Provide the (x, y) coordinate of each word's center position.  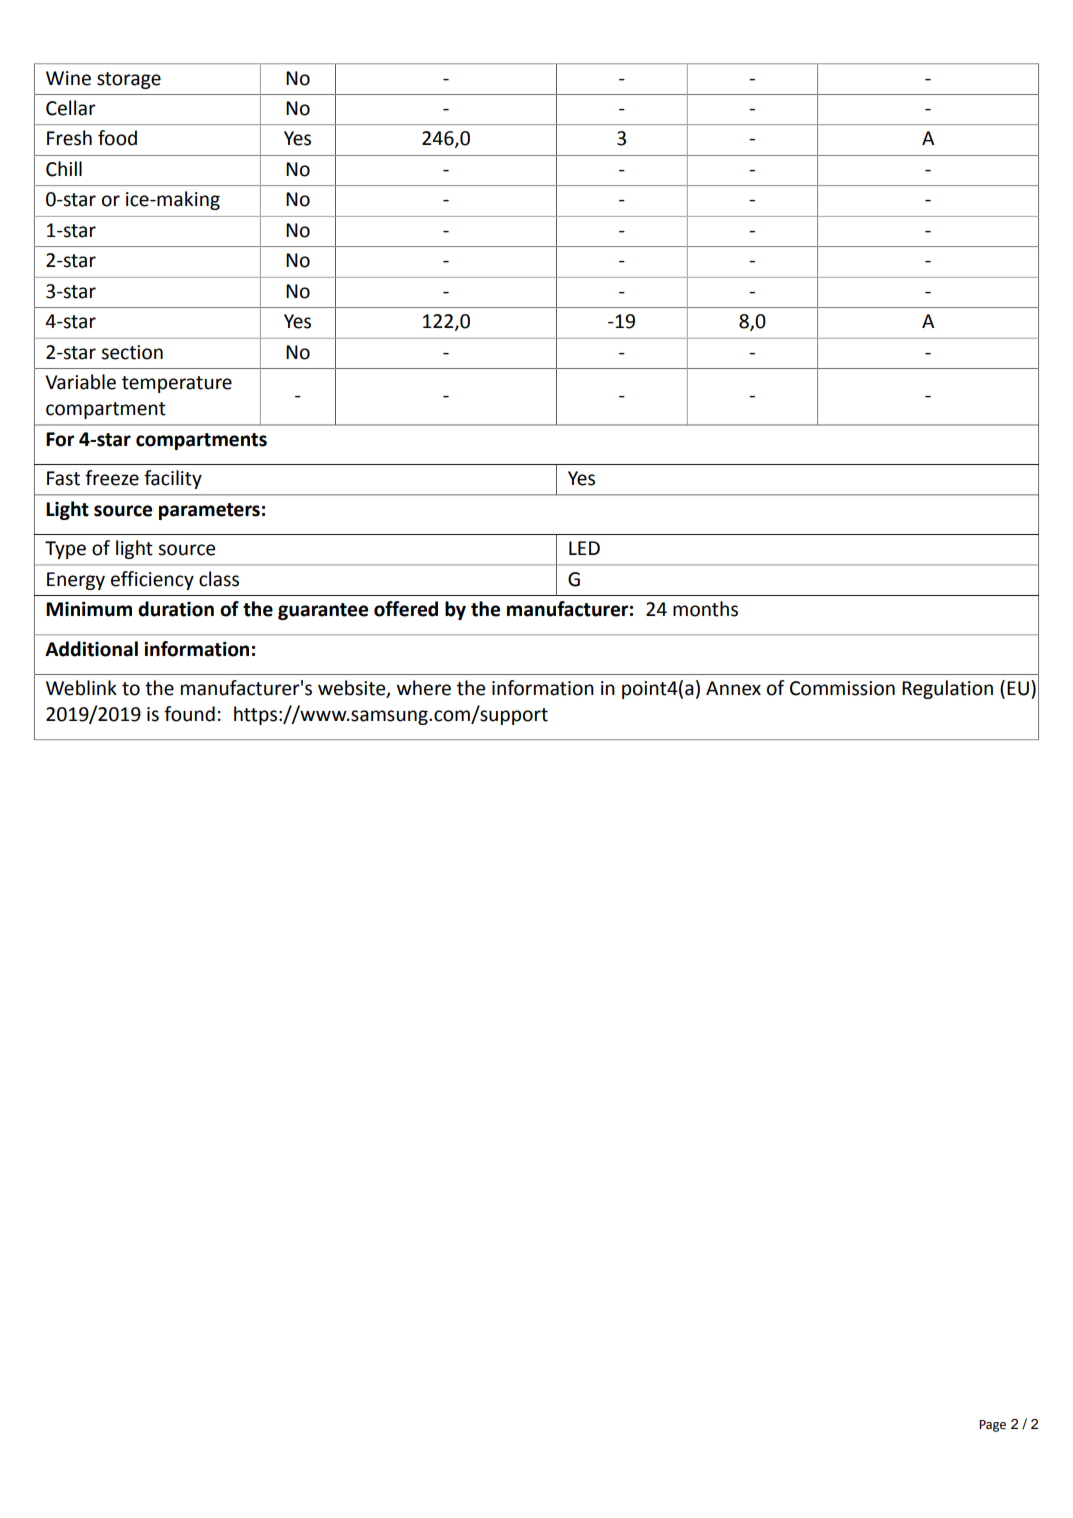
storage (129, 80)
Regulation (947, 689)
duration (176, 609)
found (189, 714)
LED (584, 548)
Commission (842, 688)
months (705, 609)
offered (406, 609)
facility (173, 479)
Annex (733, 688)
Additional (91, 649)
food (117, 138)
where (424, 688)
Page (992, 1426)
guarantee (323, 611)
